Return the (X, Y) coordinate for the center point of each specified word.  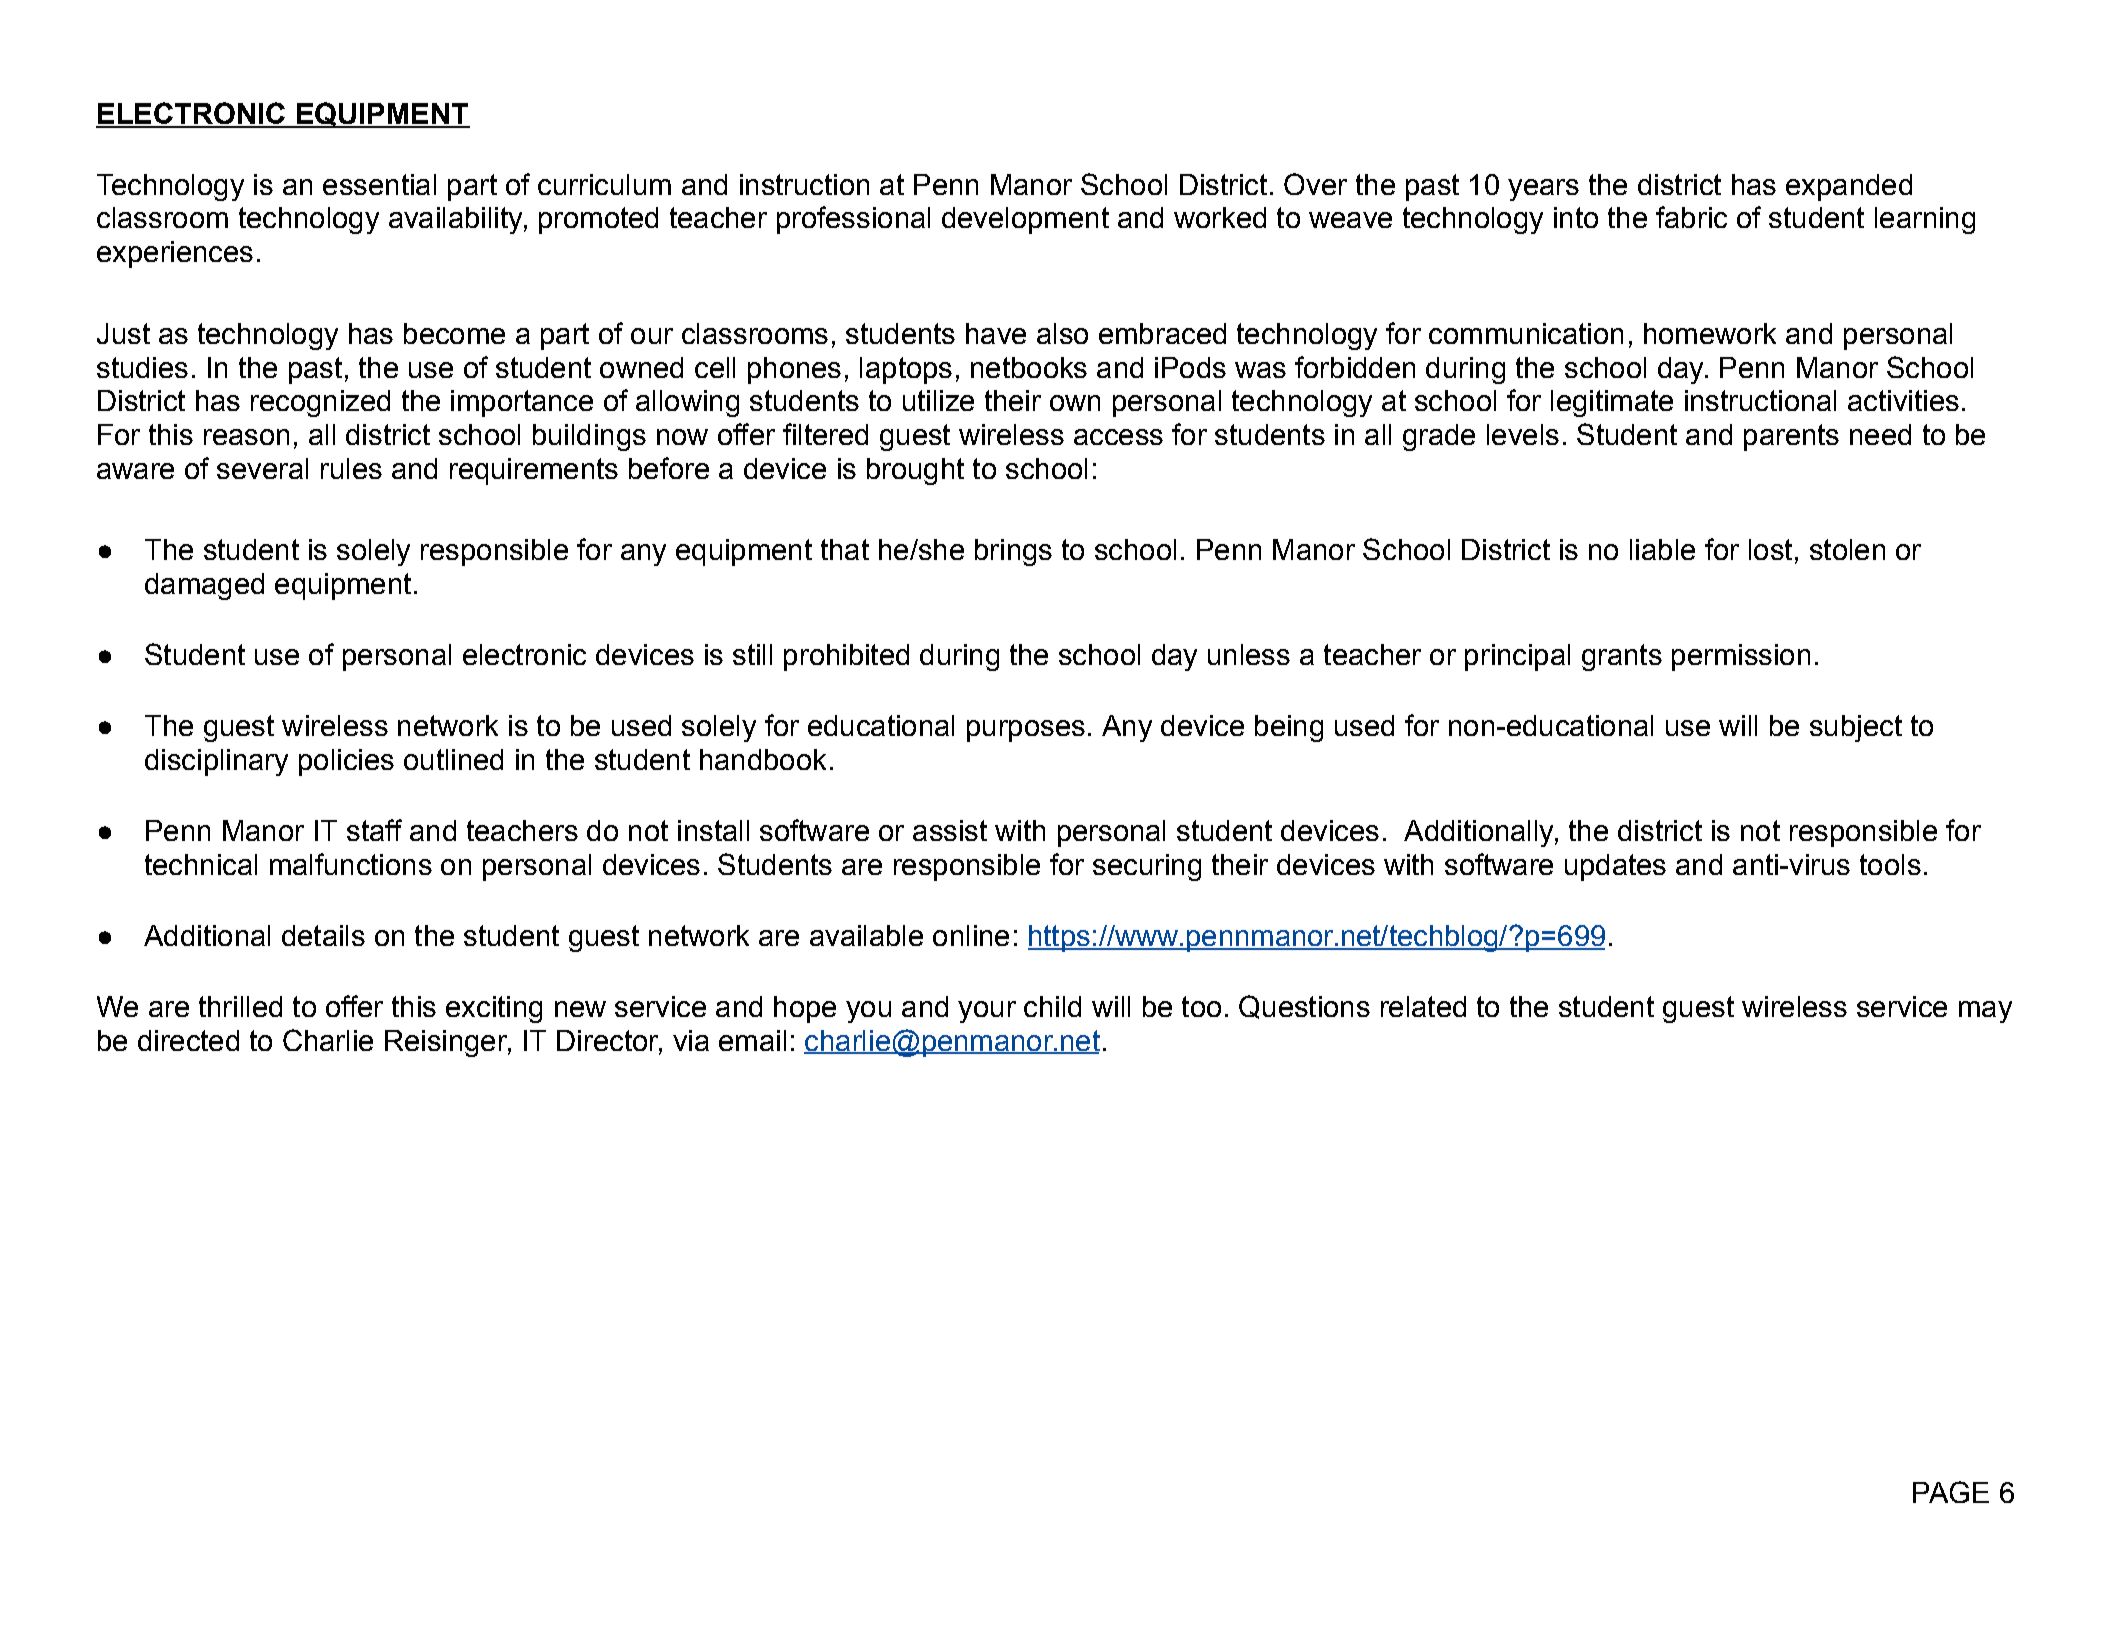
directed (188, 1040)
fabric (1691, 217)
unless (1249, 654)
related (1423, 1006)
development (1025, 220)
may (1985, 1012)
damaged (204, 586)
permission (1741, 657)
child (1052, 1006)
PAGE (1951, 1492)
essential (379, 184)
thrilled (240, 1006)
